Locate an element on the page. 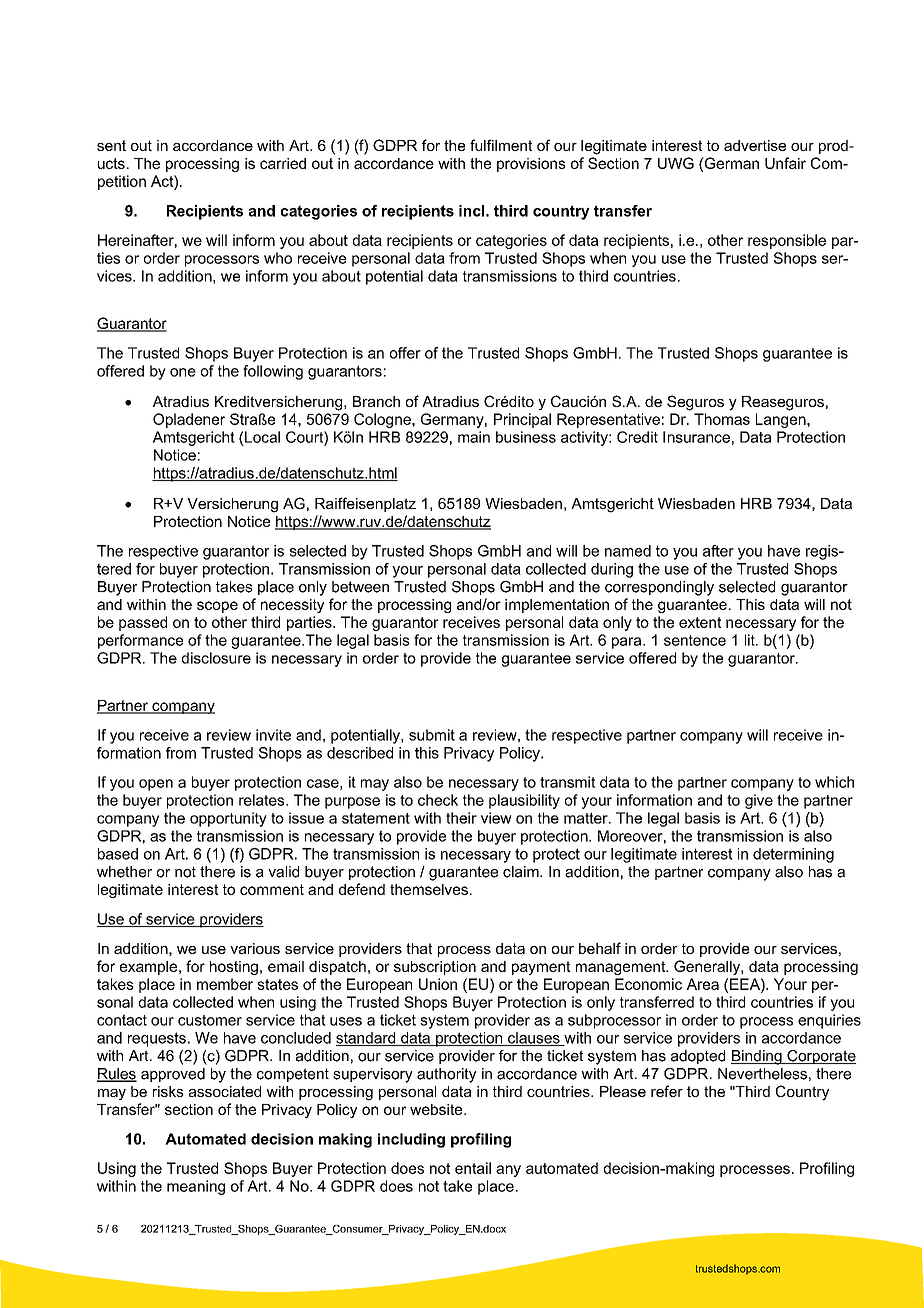  Local is located at coordinates (262, 437).
